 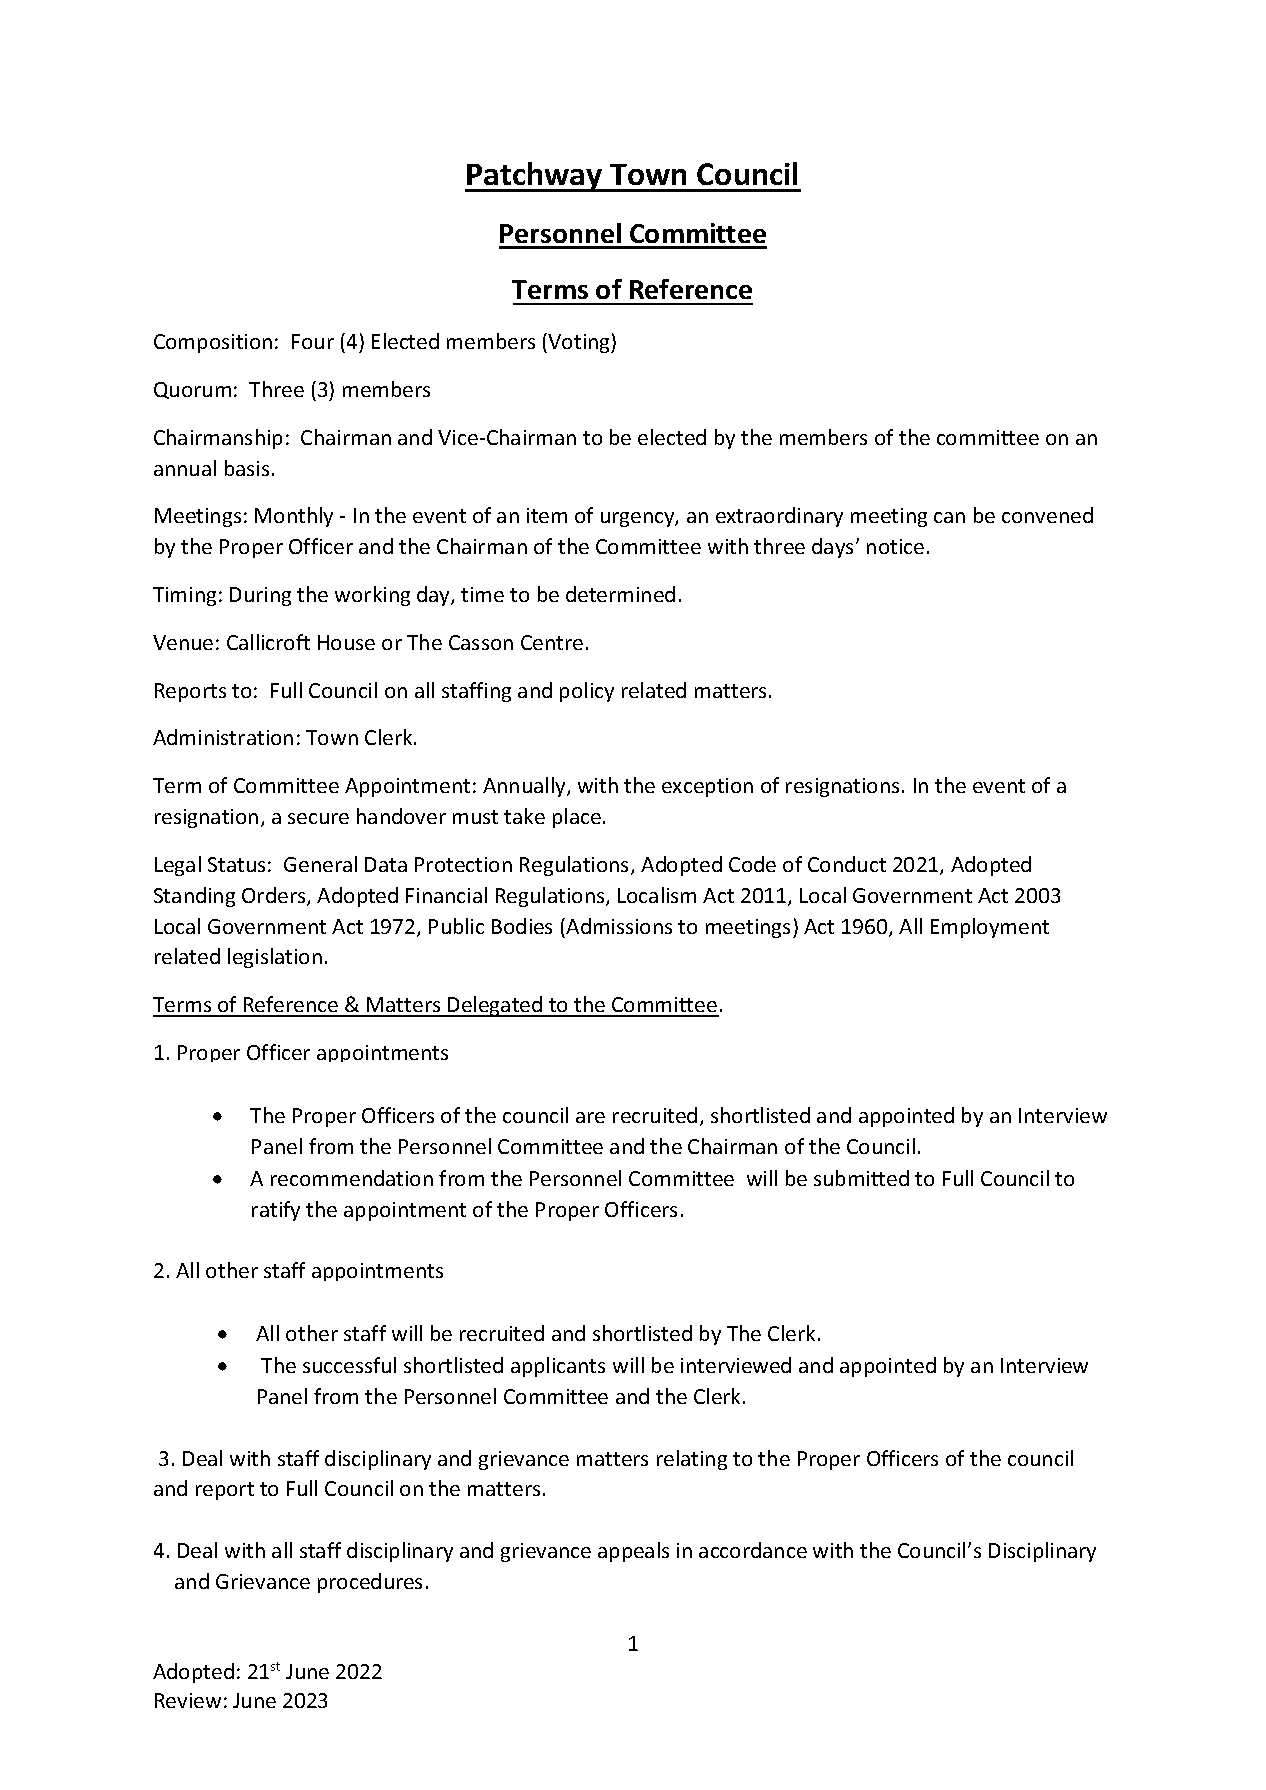 I want to click on accordance, so click(x=753, y=1550).
